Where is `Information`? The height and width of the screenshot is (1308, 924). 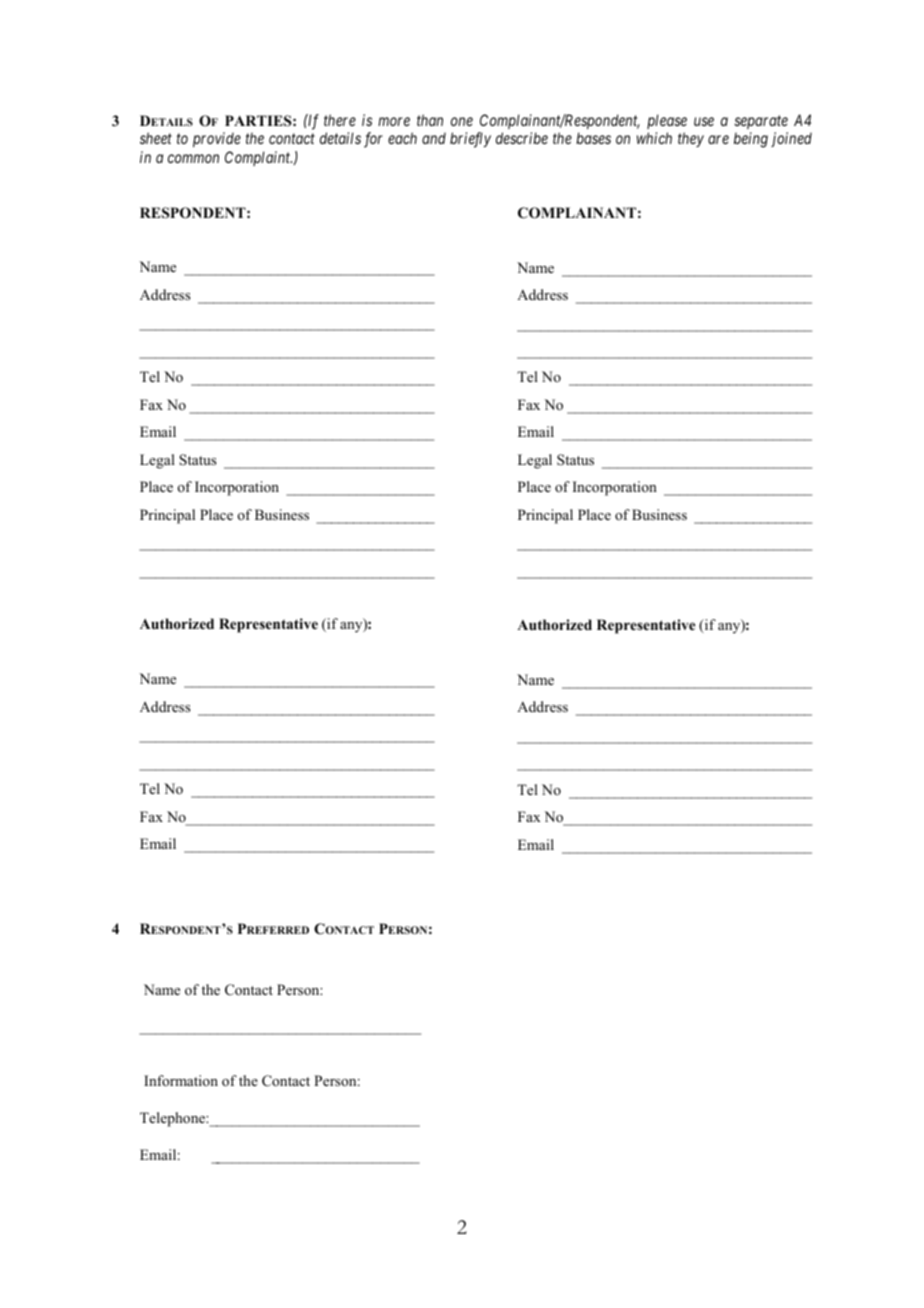 Information is located at coordinates (181, 1080).
